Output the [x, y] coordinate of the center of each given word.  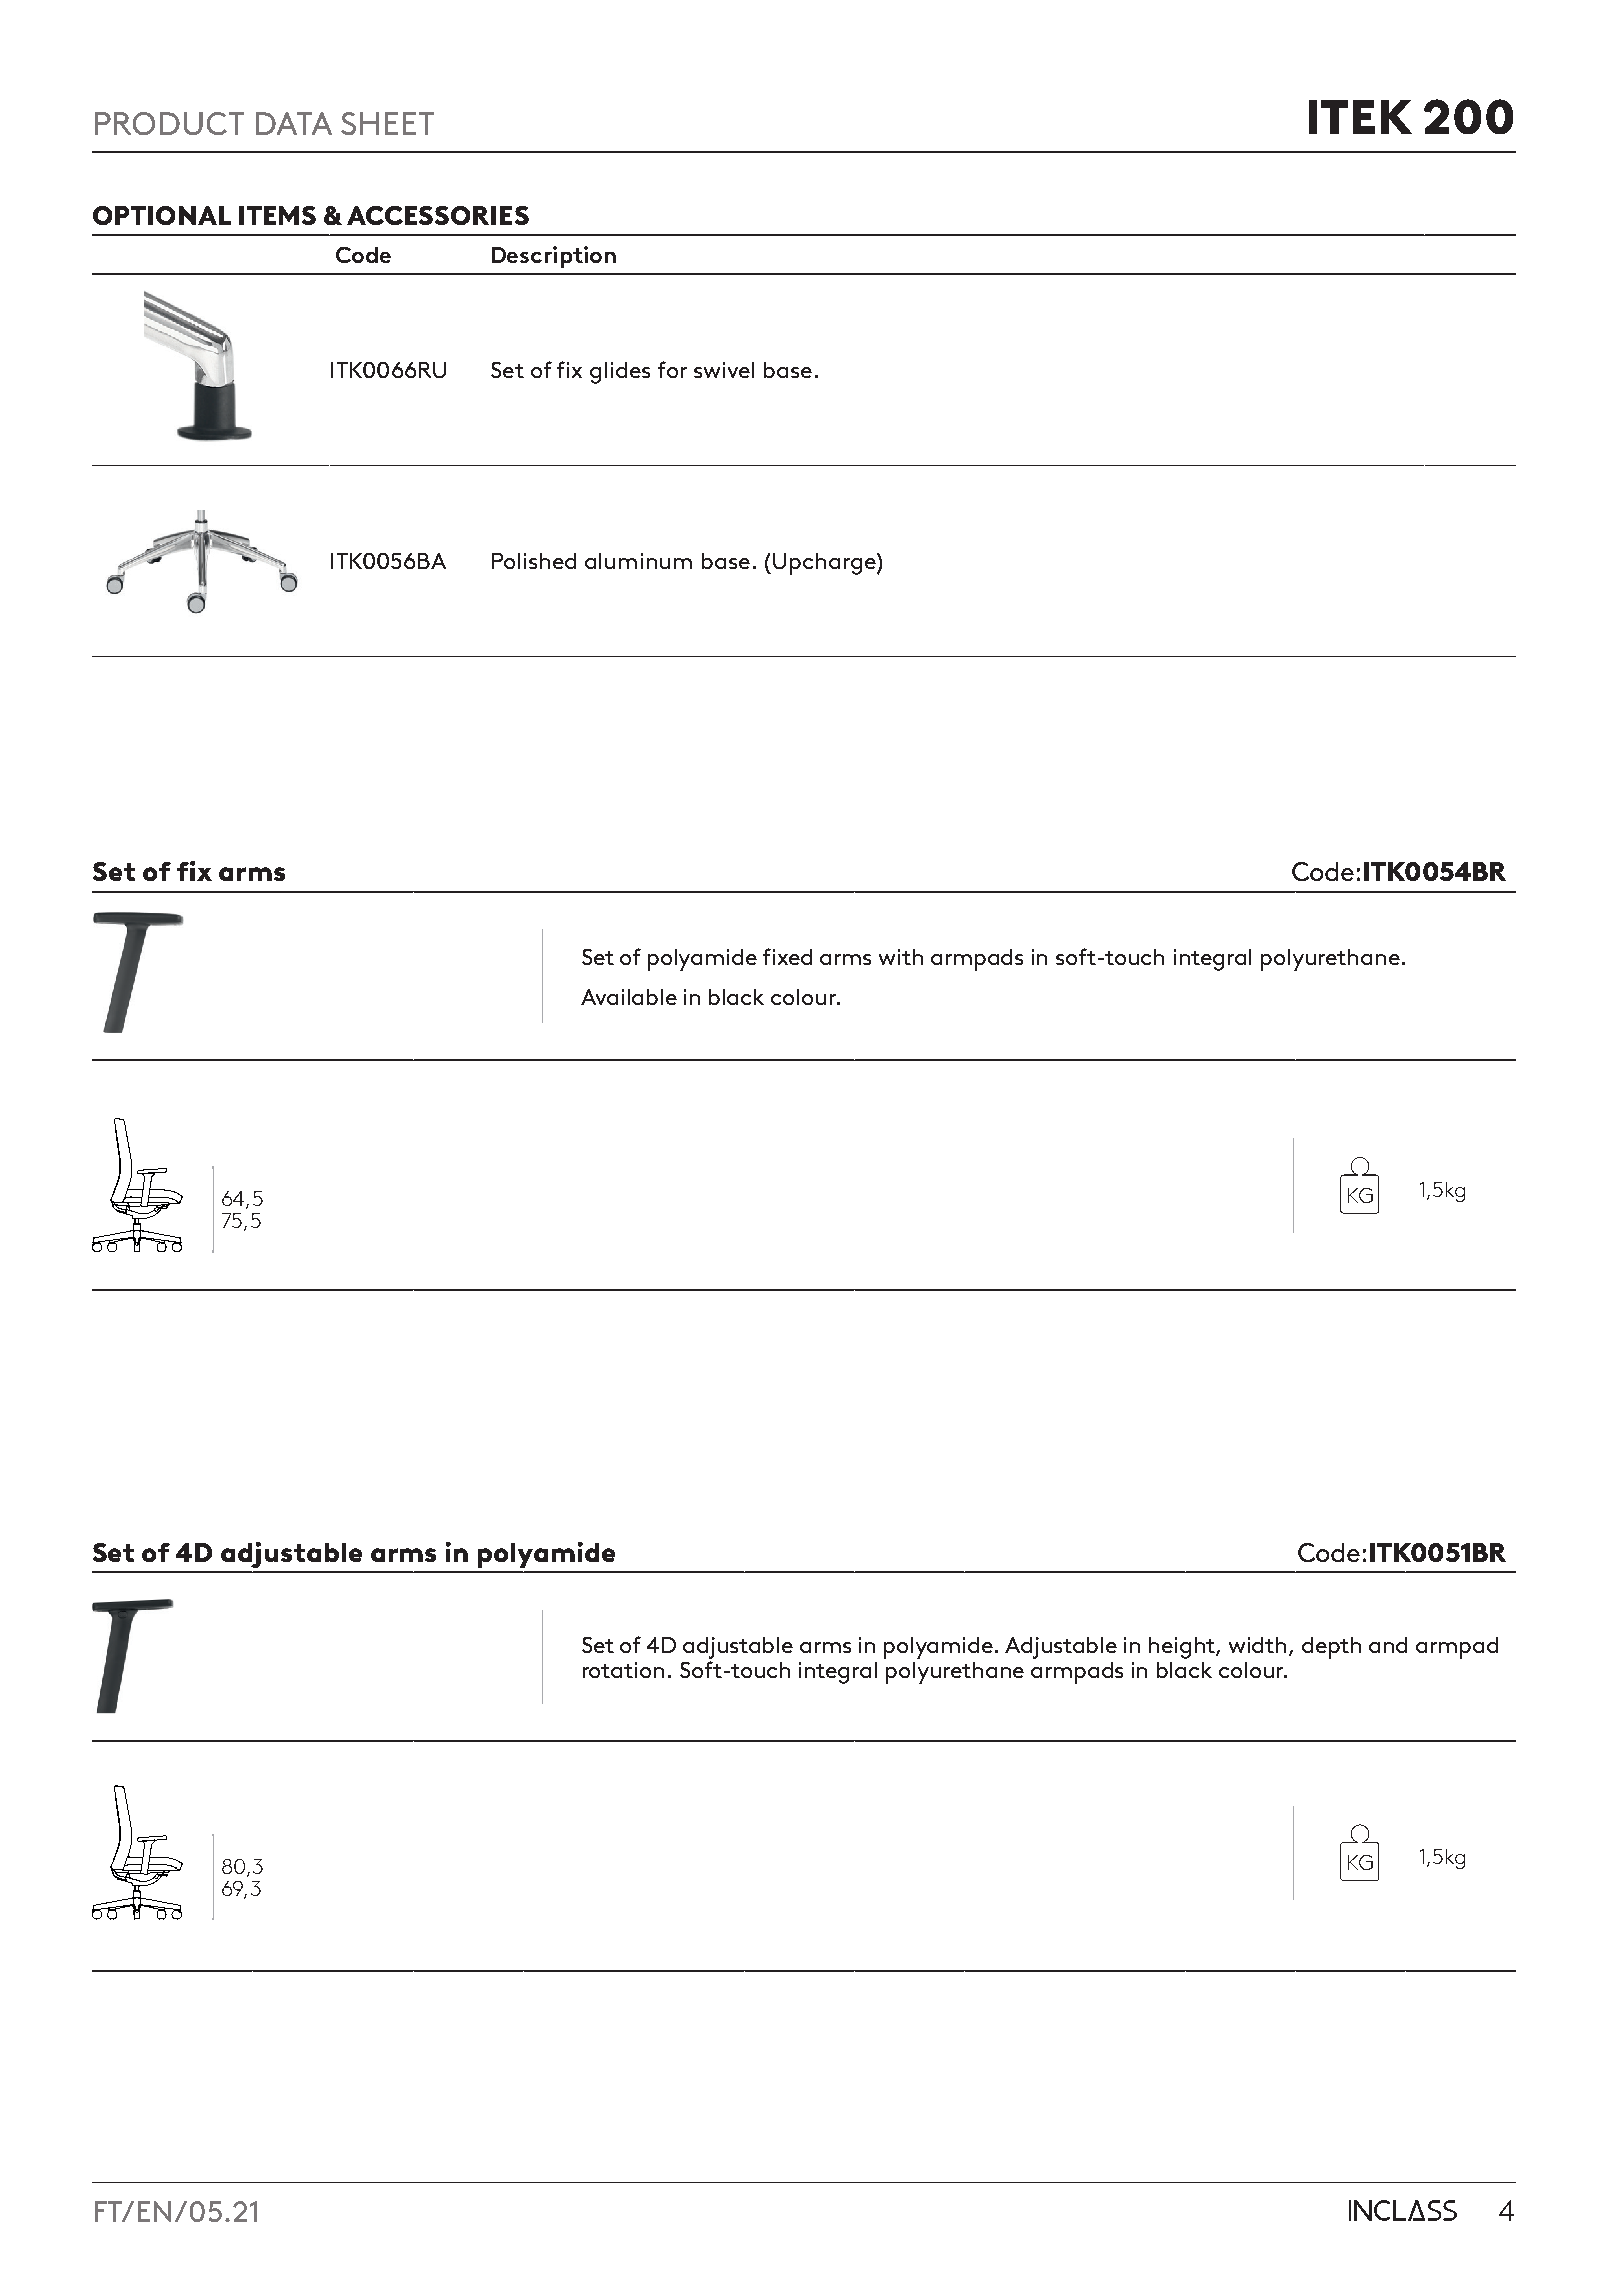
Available [629, 997]
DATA [294, 123]
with [901, 957]
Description [554, 257]
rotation [623, 1670]
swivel [724, 370]
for [672, 369]
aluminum [638, 561]
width [1259, 1646]
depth [1331, 1648]
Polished [534, 561]
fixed [787, 956]
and [1388, 1645]
